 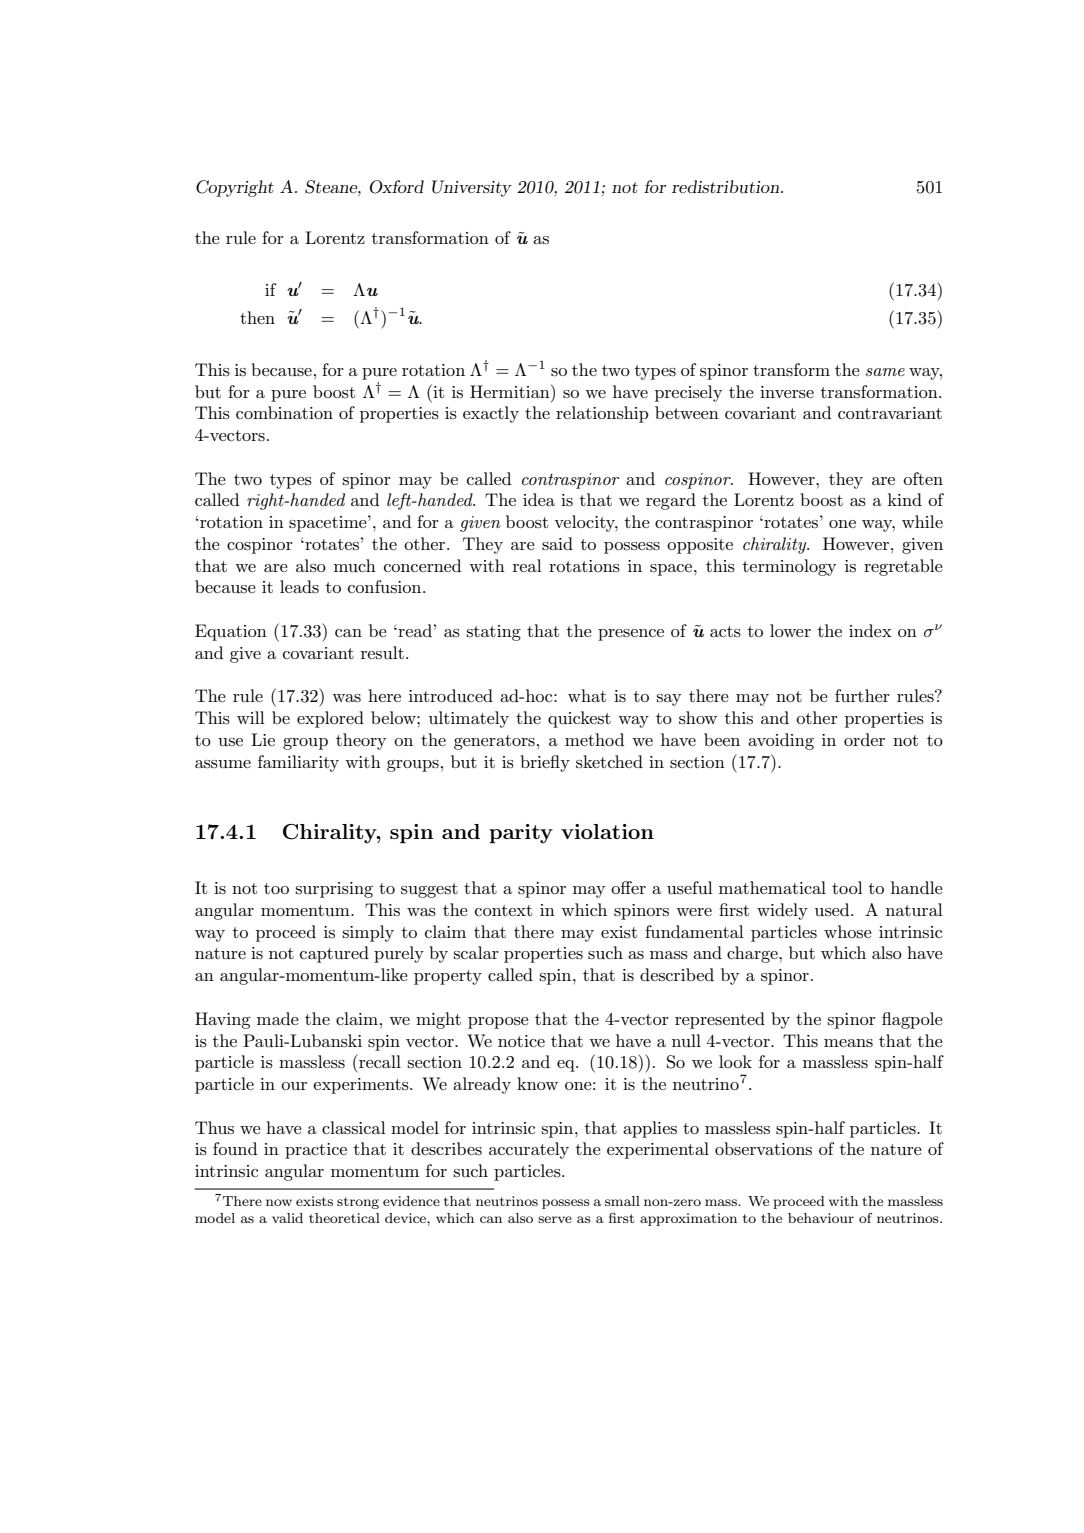 What do you see at coordinates (727, 186) in the screenshot?
I see `redistribution` at bounding box center [727, 186].
